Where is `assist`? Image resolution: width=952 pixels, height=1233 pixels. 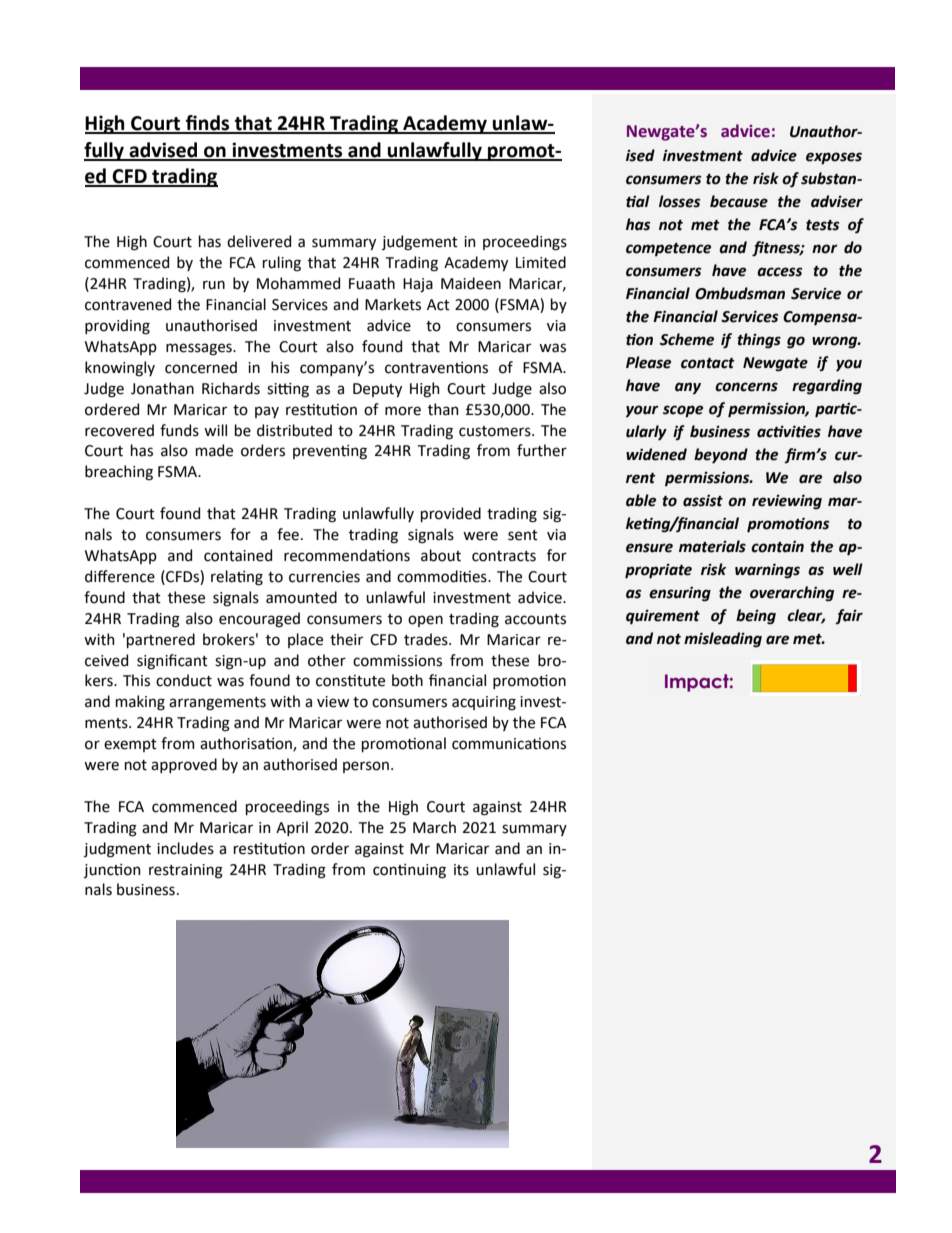 assist is located at coordinates (703, 501).
